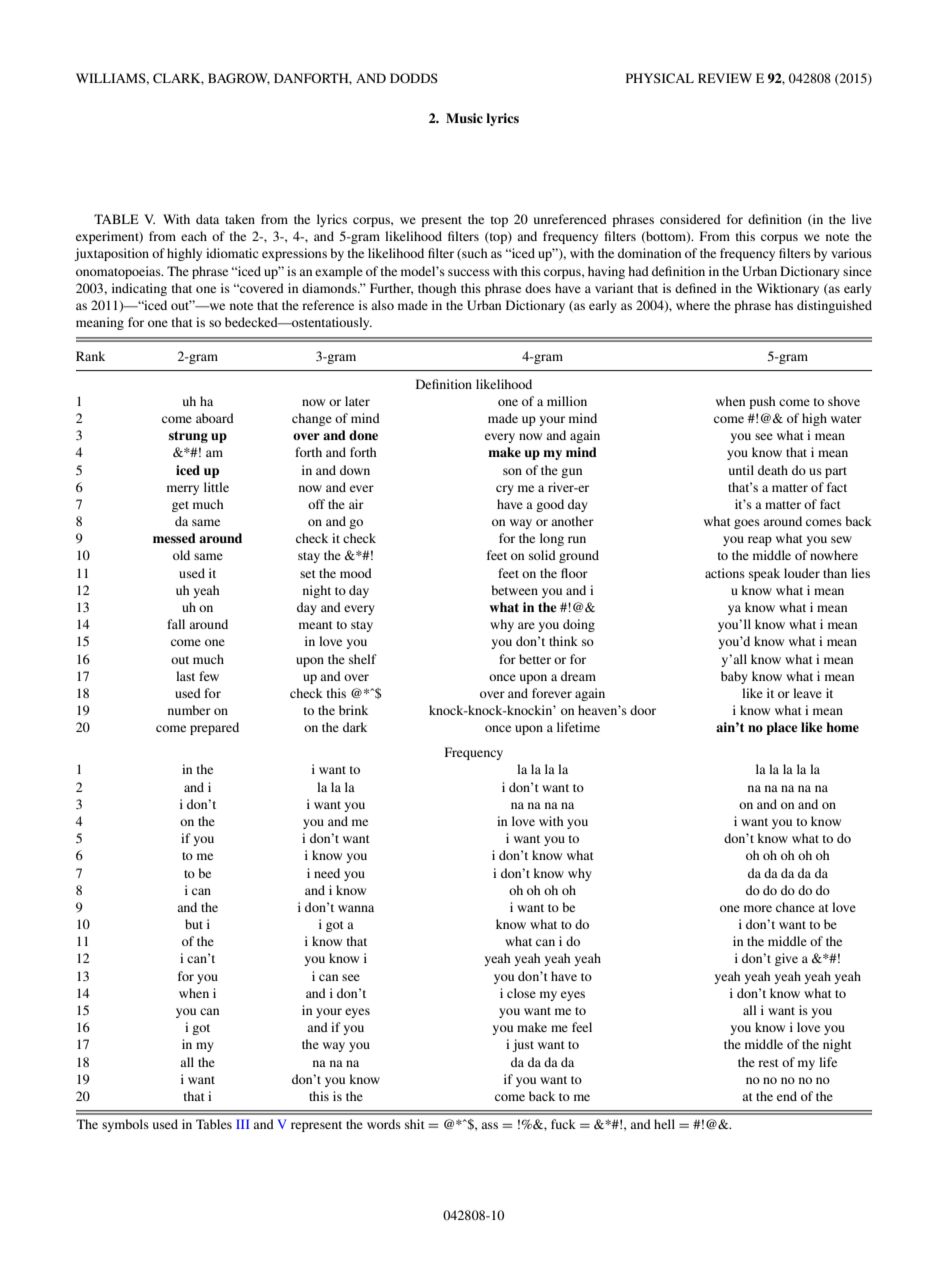  What do you see at coordinates (176, 624) in the screenshot?
I see `fall` at bounding box center [176, 624].
